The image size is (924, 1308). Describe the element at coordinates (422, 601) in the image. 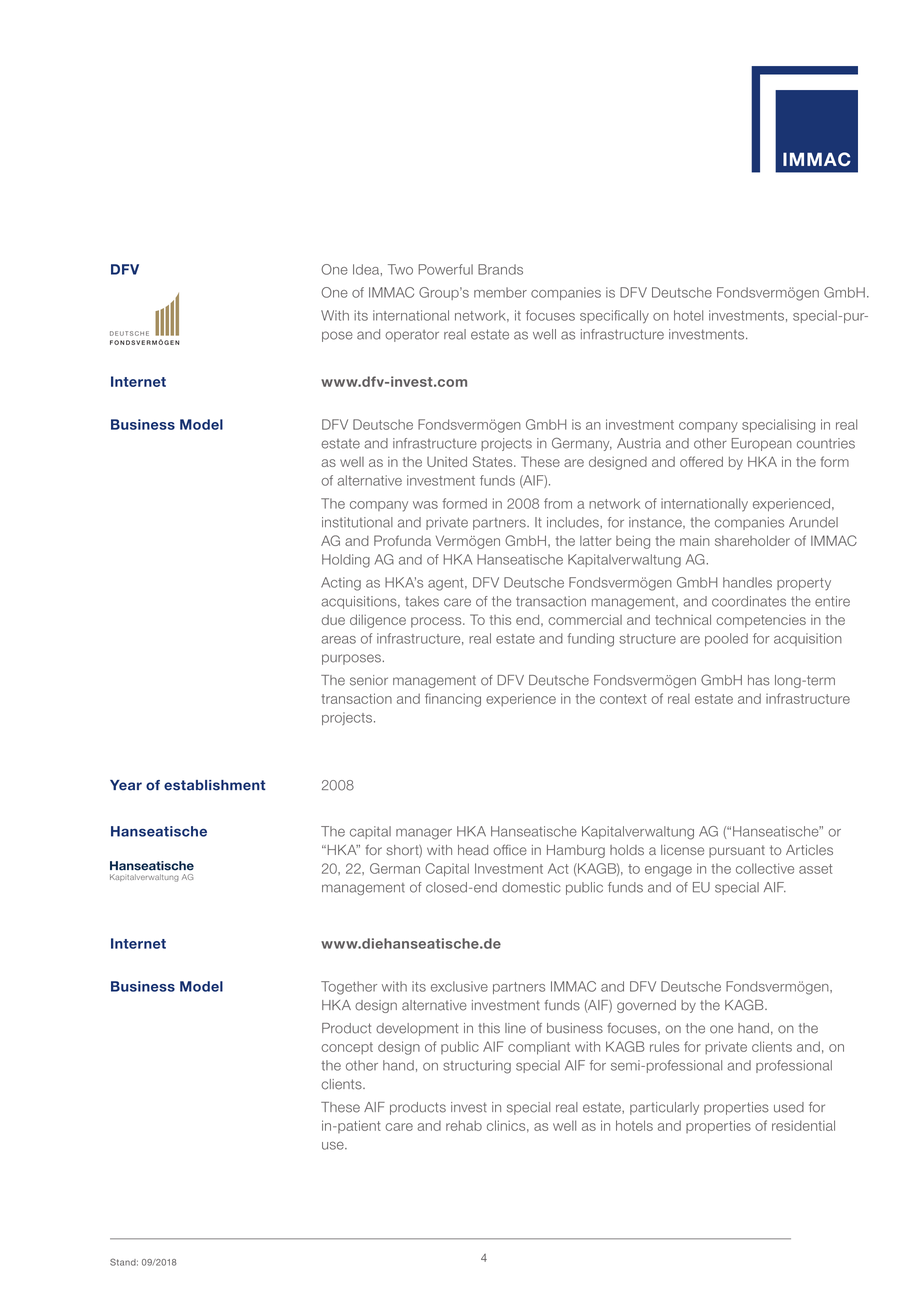

I see `takes` at that location.
